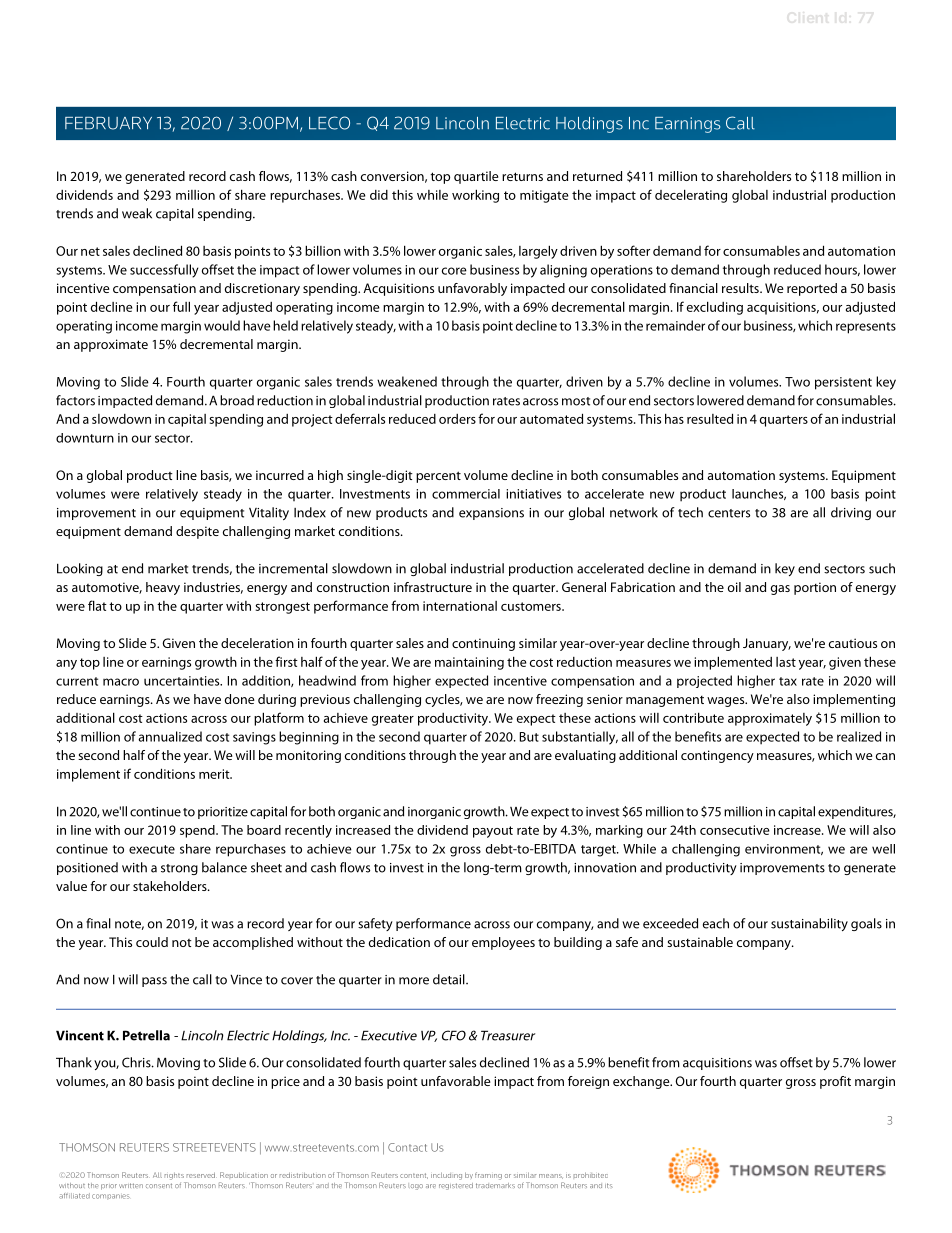 The width and height of the screenshot is (952, 1233). I want to click on quartile, so click(476, 177).
